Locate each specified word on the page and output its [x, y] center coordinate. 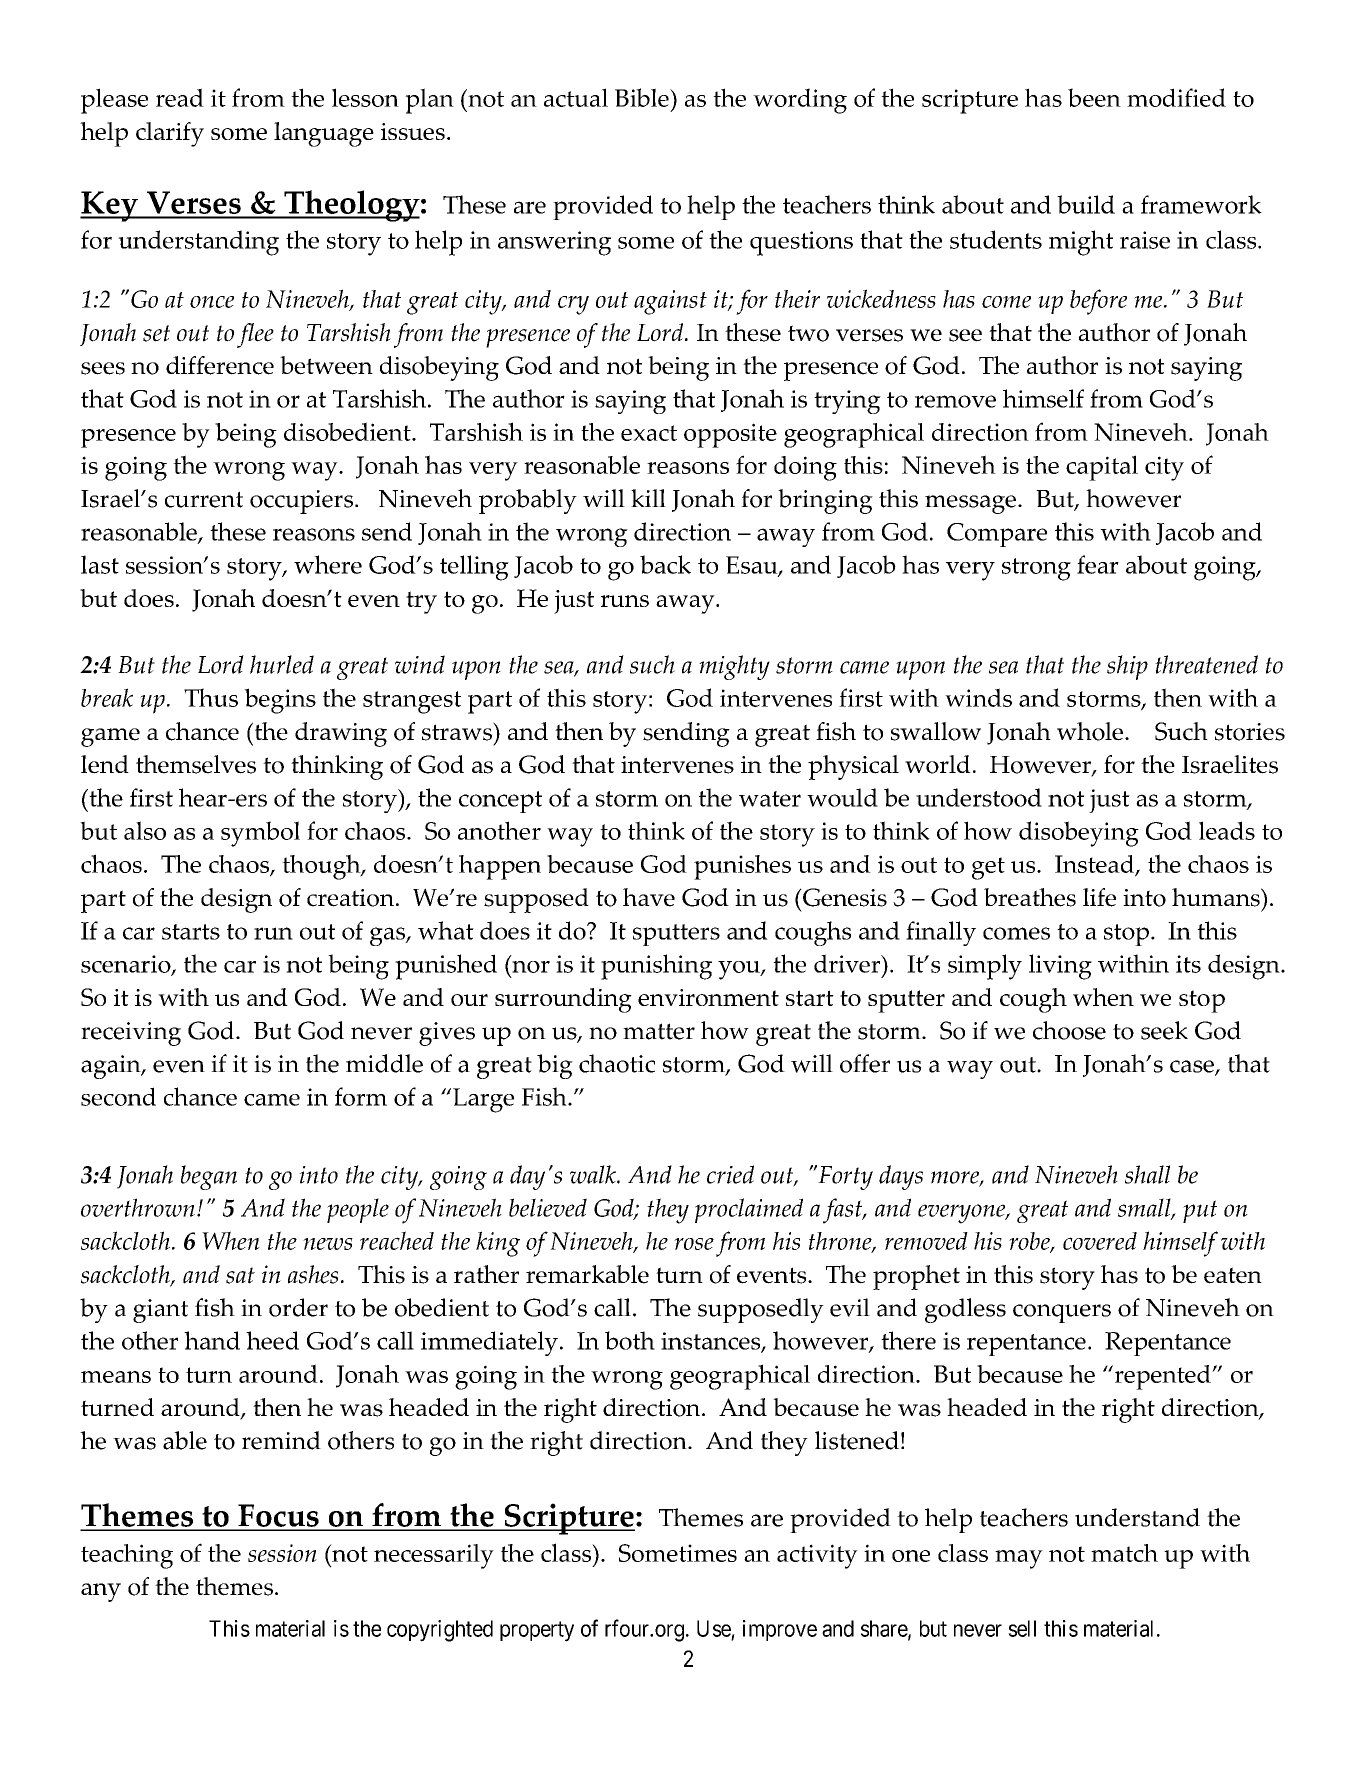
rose [694, 1244]
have [649, 897]
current [204, 499]
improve [780, 1630]
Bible [643, 97]
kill [648, 498]
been [1094, 97]
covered [1100, 1241]
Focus [278, 1517]
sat [240, 1275]
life [1099, 897]
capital [1102, 468]
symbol [260, 834]
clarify [170, 134]
